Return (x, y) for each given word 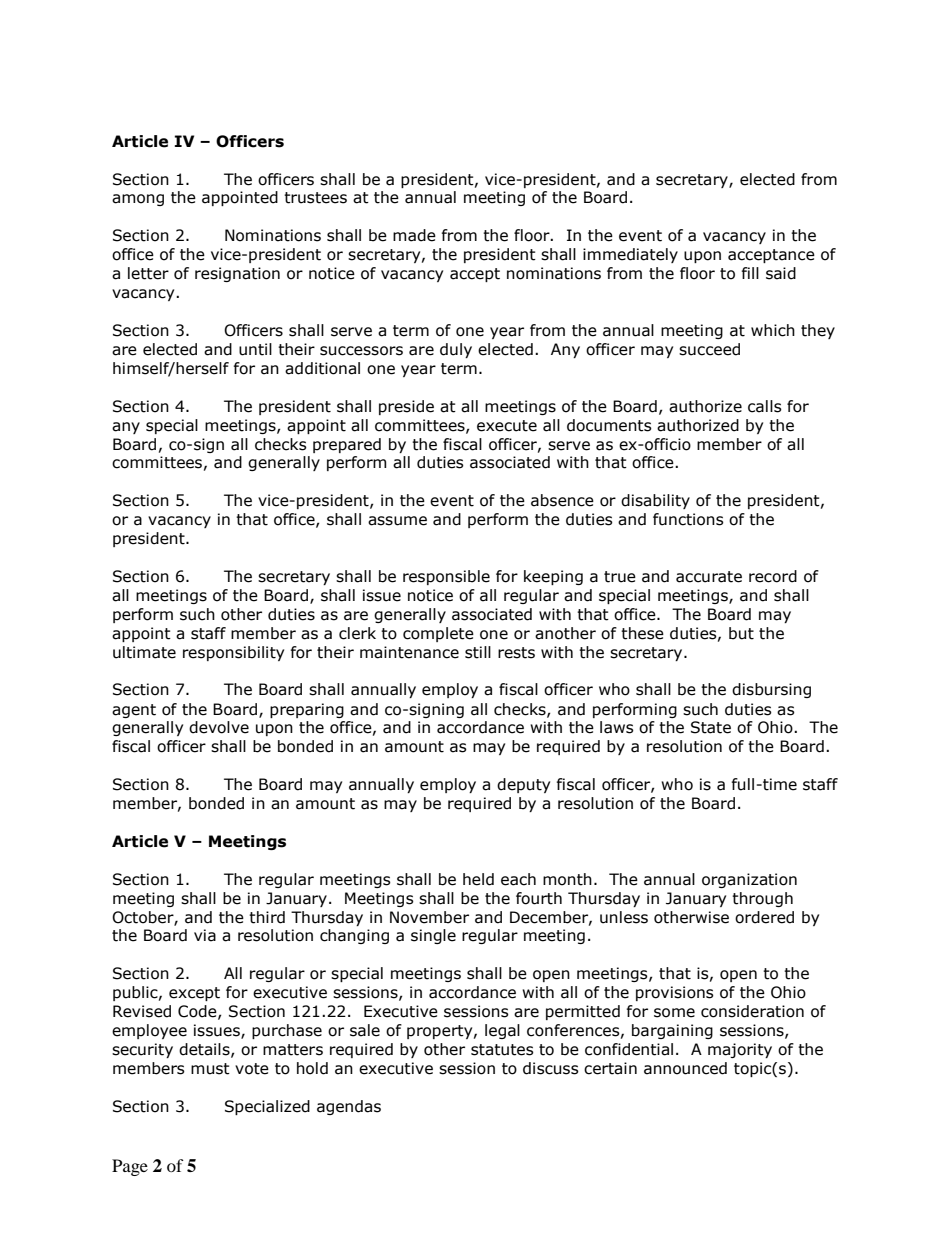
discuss (551, 1068)
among (138, 200)
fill (750, 273)
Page (130, 1167)
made (414, 235)
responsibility (233, 653)
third (267, 917)
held (478, 879)
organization (749, 880)
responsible (446, 577)
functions (688, 519)
